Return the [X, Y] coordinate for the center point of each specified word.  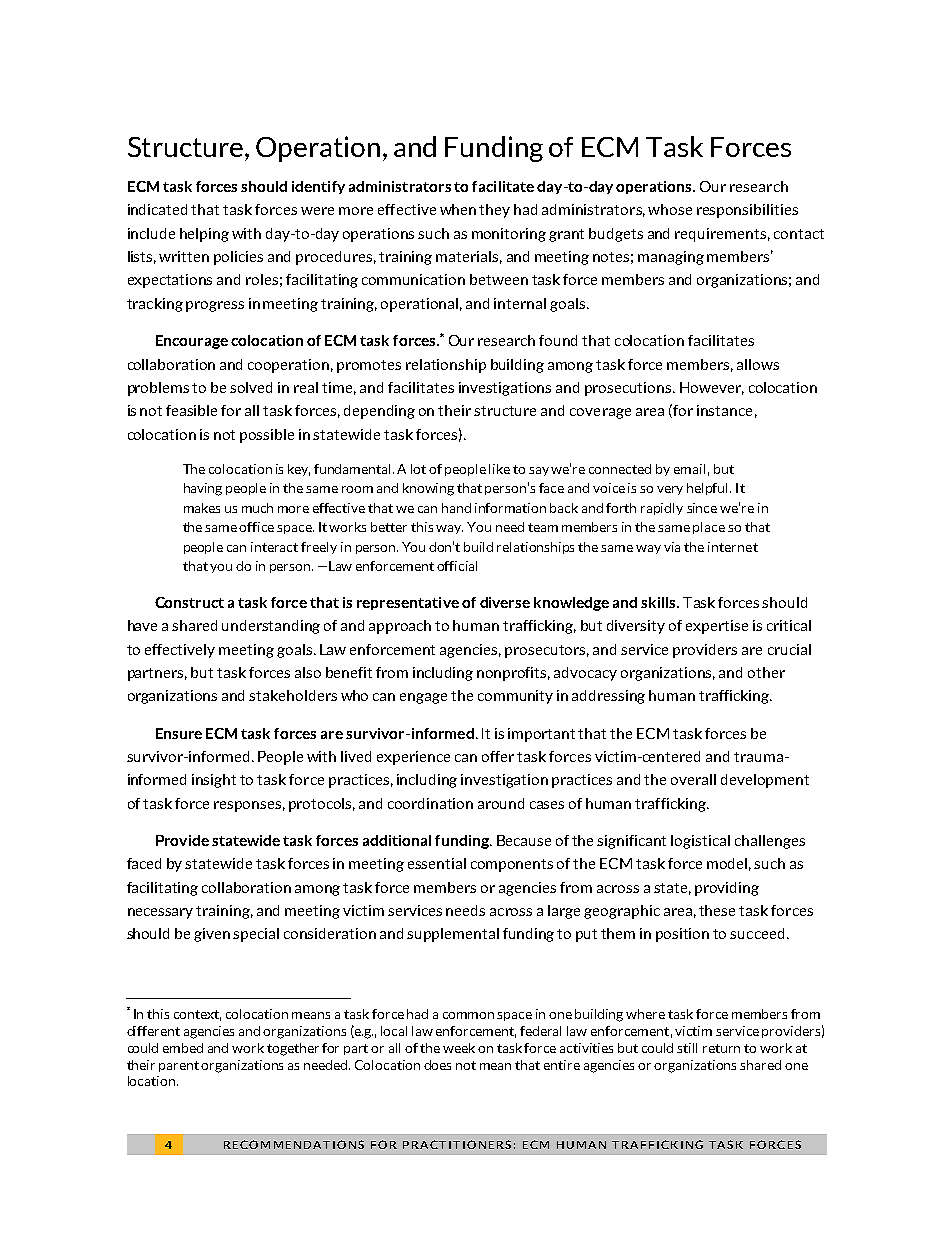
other [766, 672]
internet [733, 547]
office [256, 527]
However [712, 388]
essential [437, 863]
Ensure [179, 733]
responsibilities [747, 211]
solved [251, 387]
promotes [369, 366]
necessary [160, 913]
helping [204, 235]
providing [727, 889]
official [457, 566]
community [515, 697]
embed [183, 1048]
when [458, 209]
